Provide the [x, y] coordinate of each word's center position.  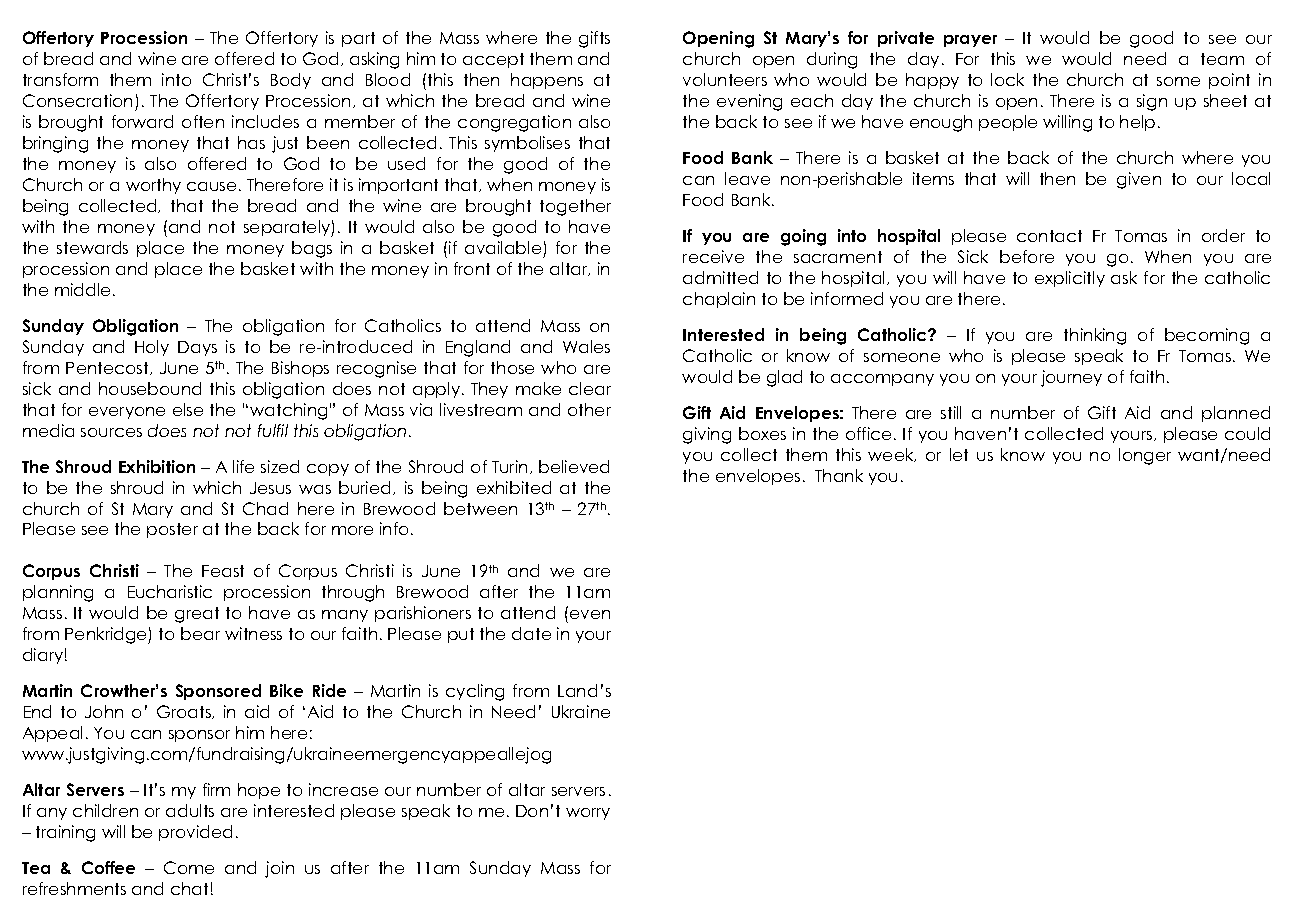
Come [189, 867]
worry [588, 814]
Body [291, 81]
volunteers [725, 79]
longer [1145, 456]
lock [1007, 79]
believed [574, 466]
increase [343, 789]
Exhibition [157, 466]
